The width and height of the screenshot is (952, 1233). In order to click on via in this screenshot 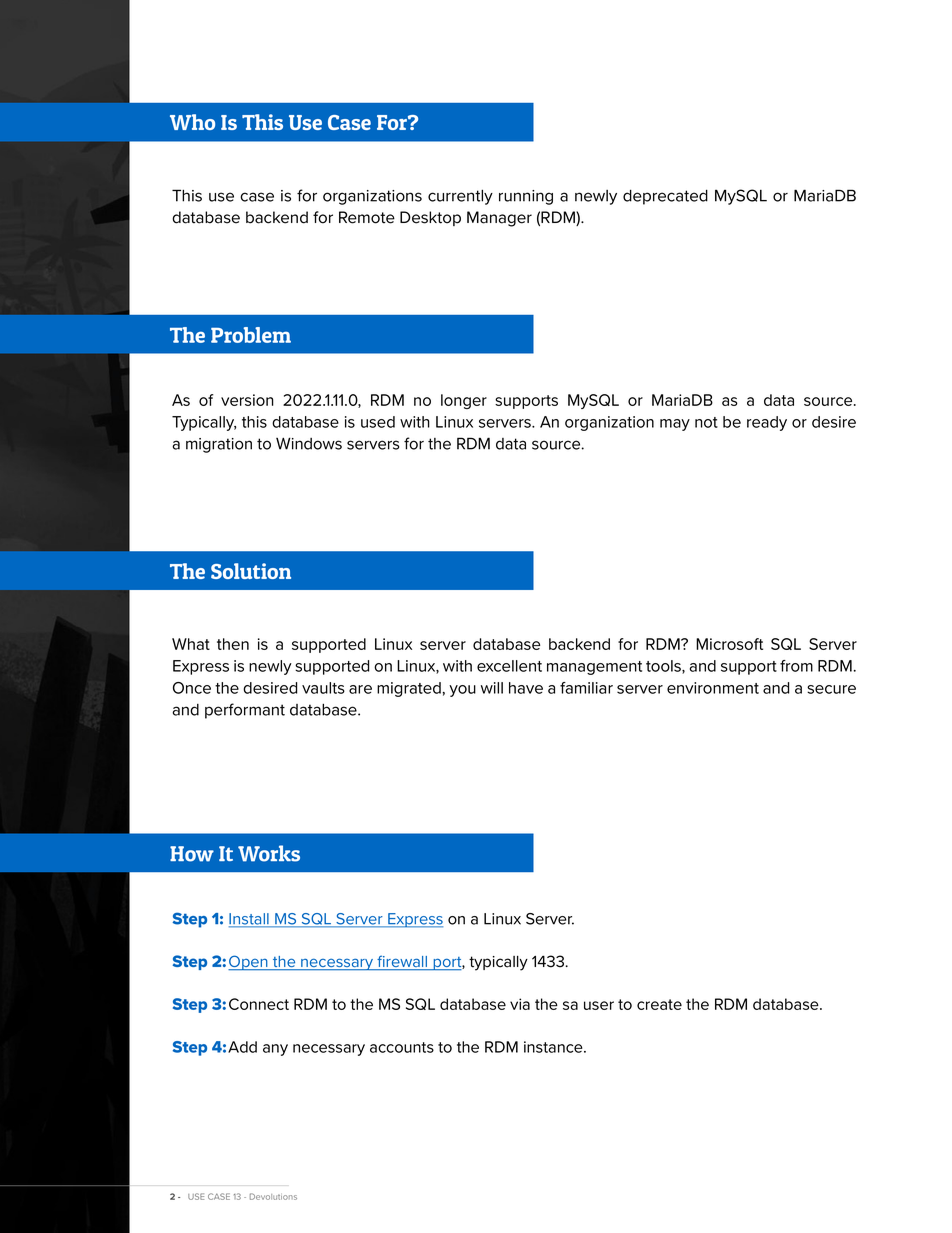, I will do `click(520, 1004)`.
